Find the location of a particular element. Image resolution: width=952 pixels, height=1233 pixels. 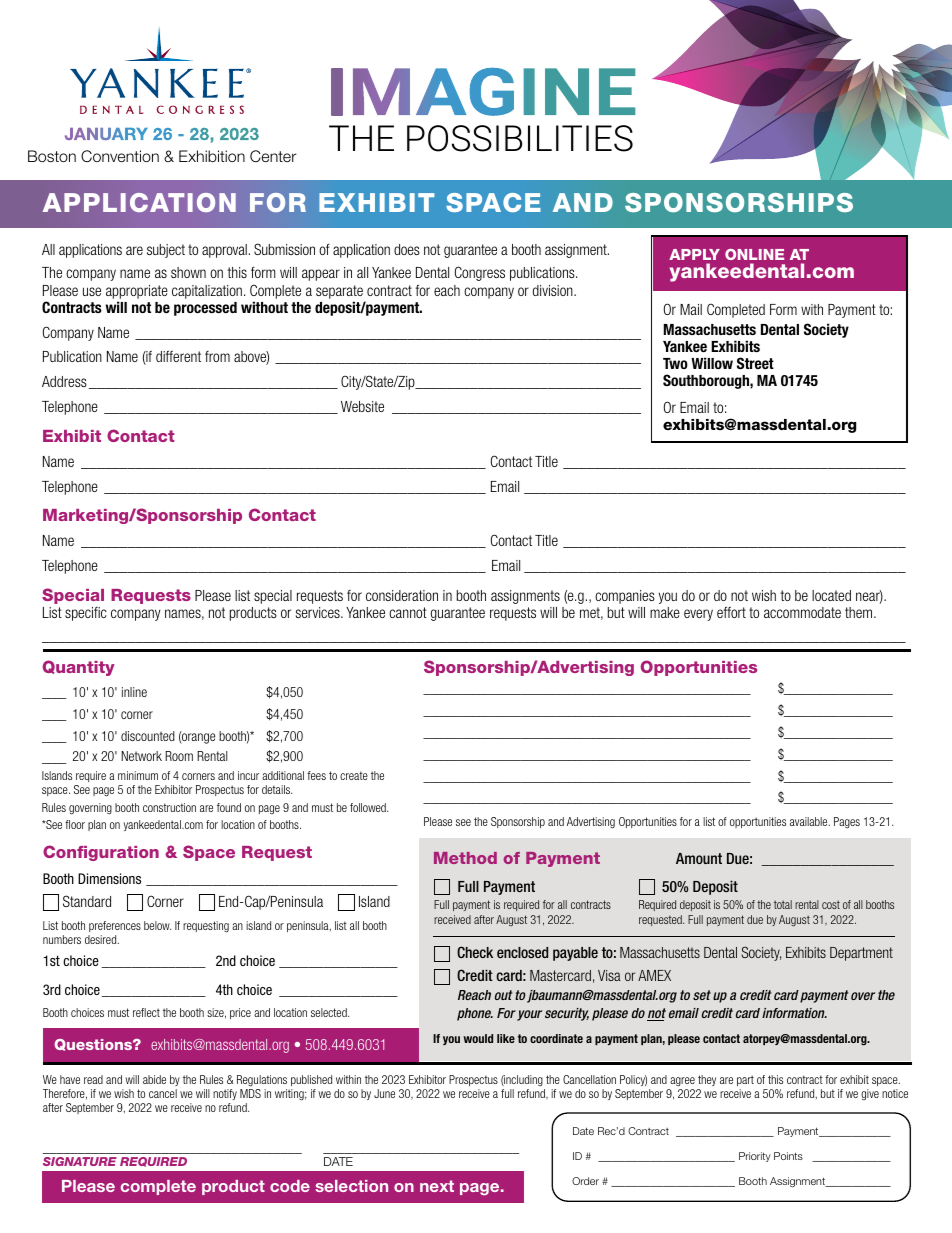

cannot is located at coordinates (408, 612).
